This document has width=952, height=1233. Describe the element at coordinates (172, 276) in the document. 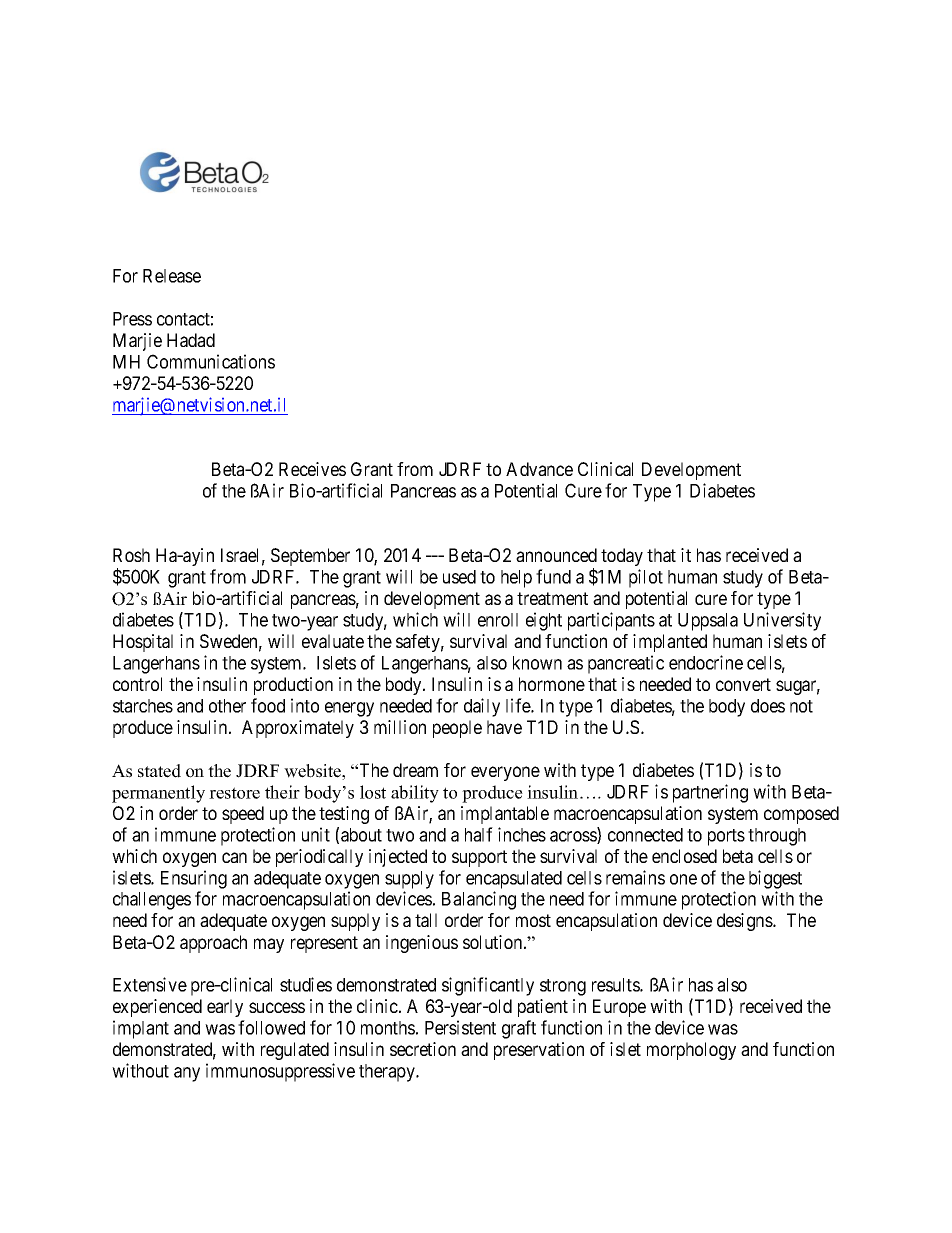

I see `Release` at that location.
